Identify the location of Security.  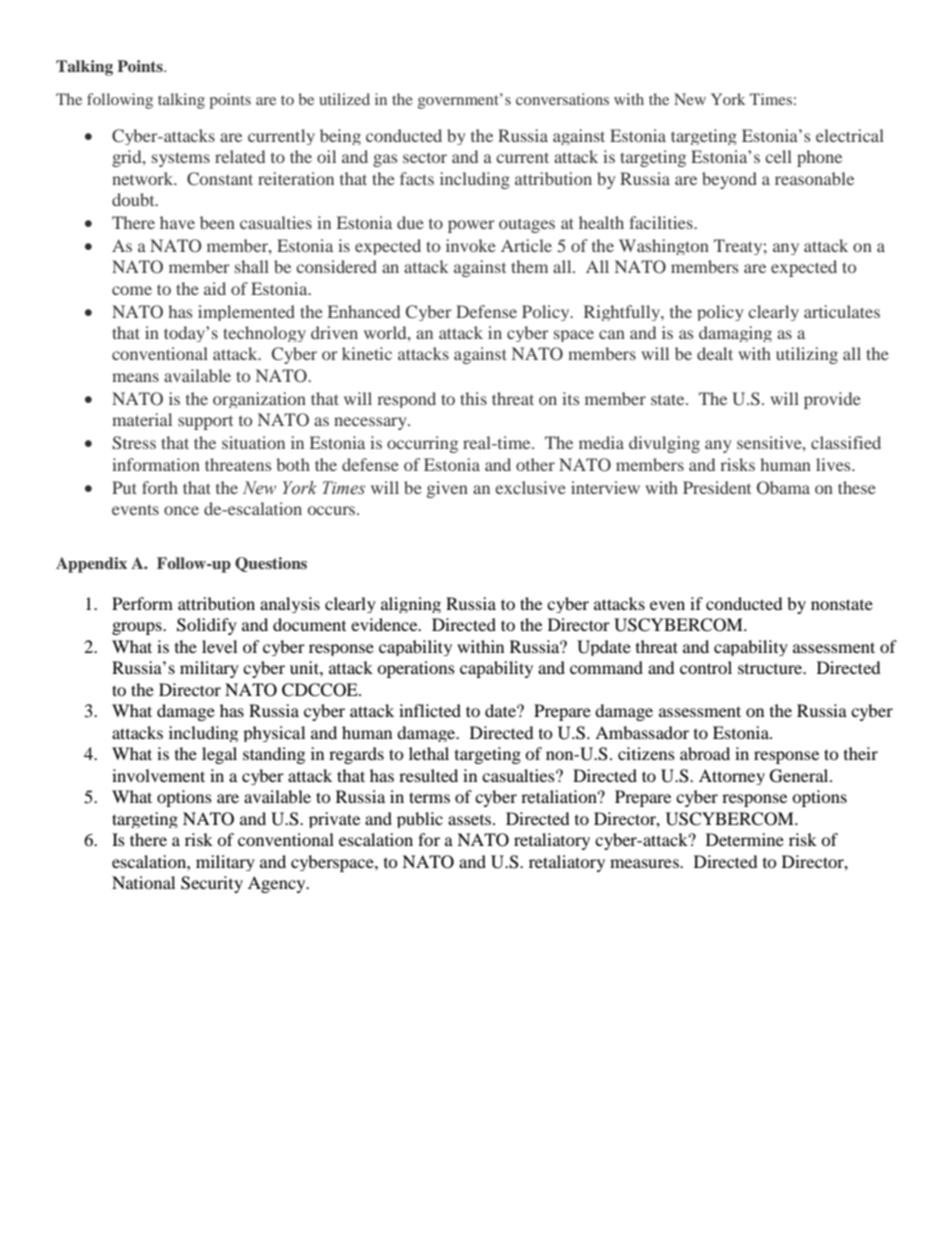
(212, 884).
